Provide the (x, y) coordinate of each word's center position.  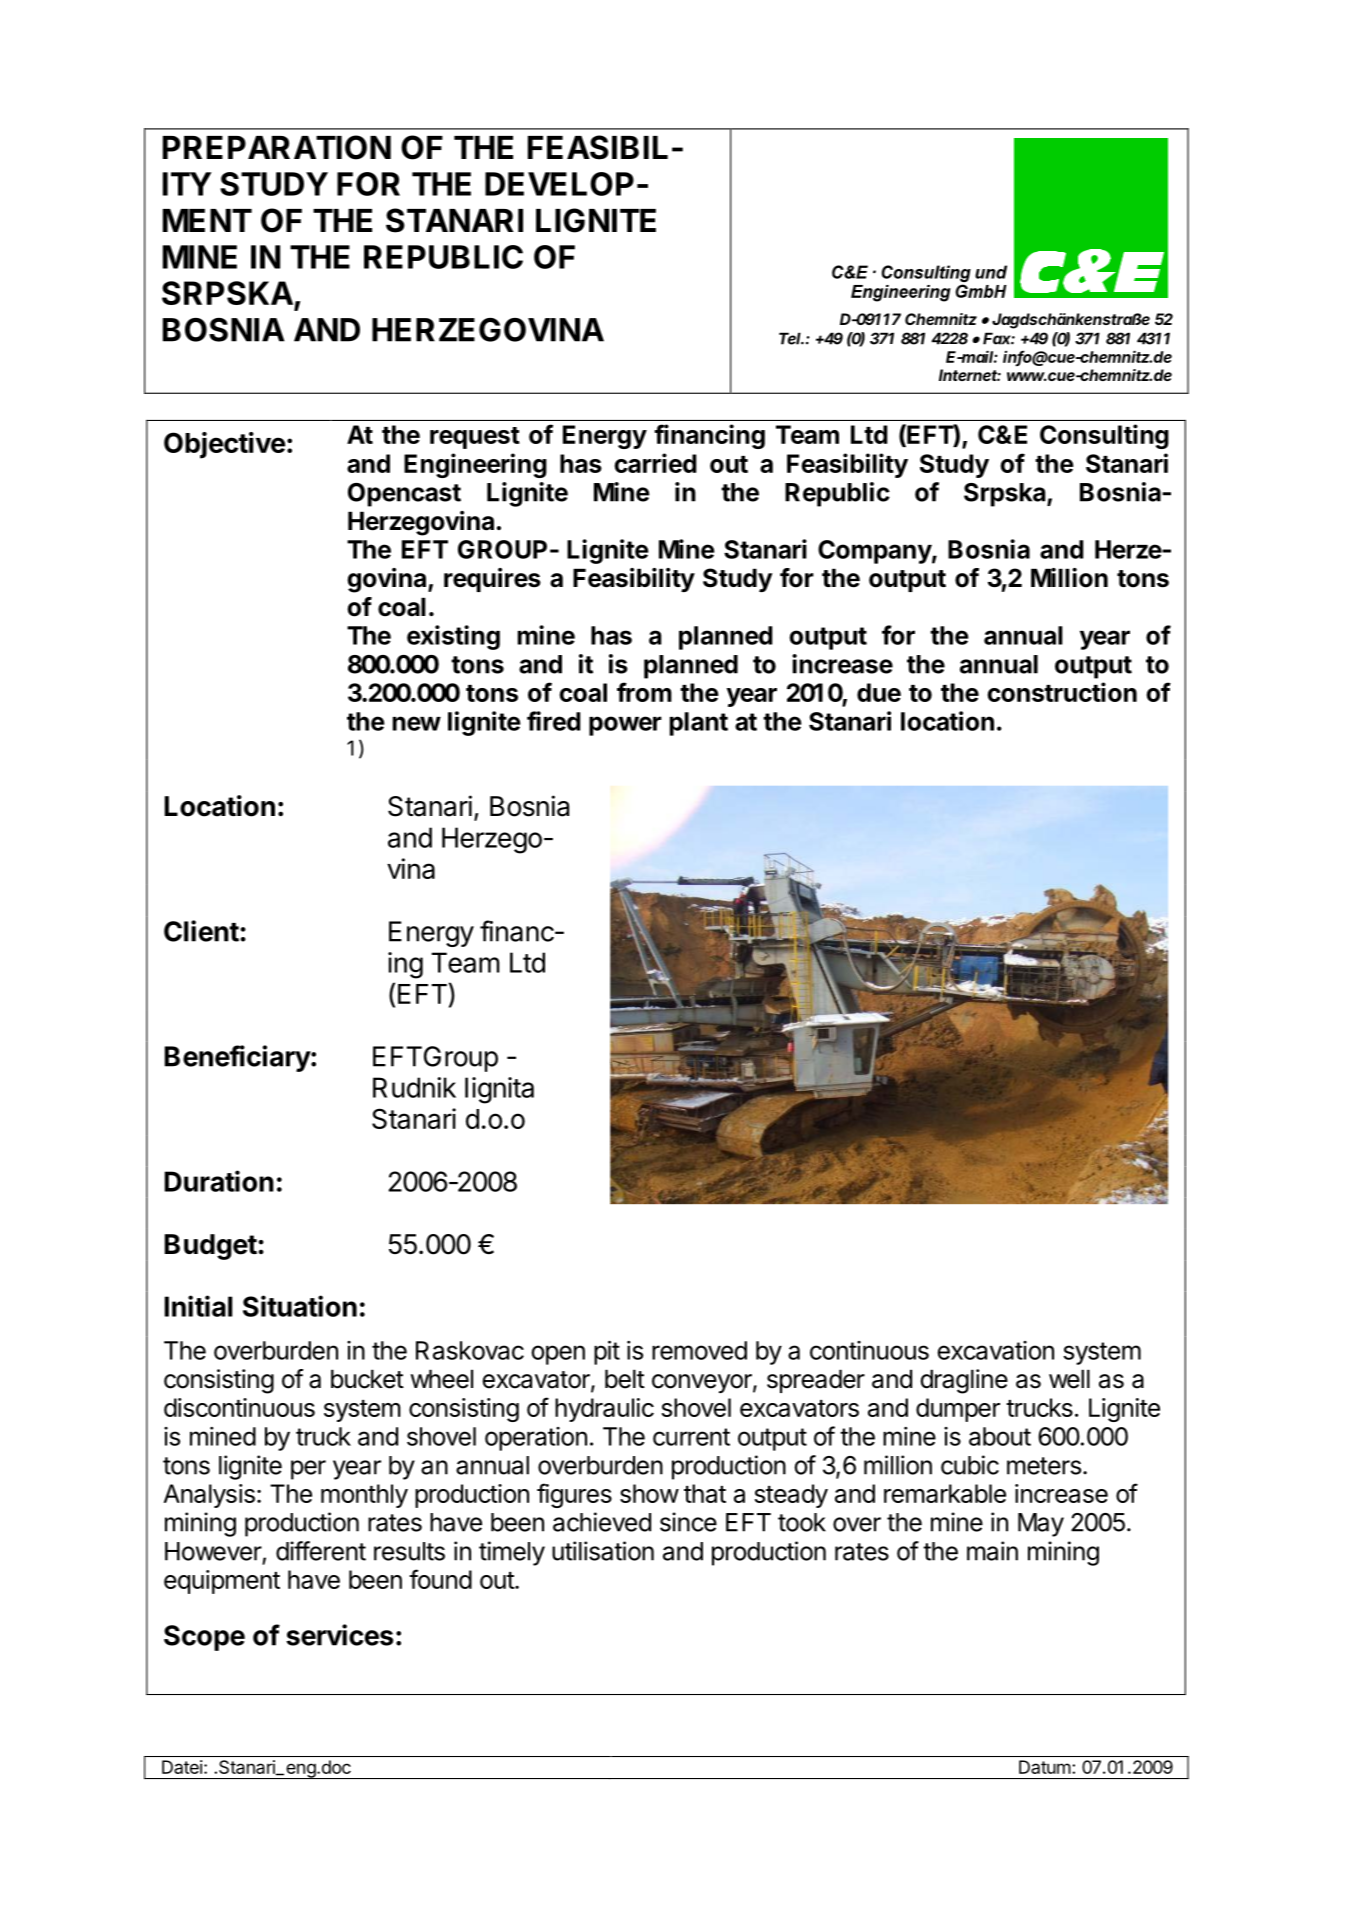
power (625, 726)
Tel (791, 338)
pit (607, 1352)
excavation (996, 1350)
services (339, 1635)
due (879, 692)
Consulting (1104, 436)
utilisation (603, 1551)
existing (453, 637)
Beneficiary (238, 1058)
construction (1062, 692)
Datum (1045, 1767)
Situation (300, 1306)
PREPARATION (277, 147)
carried (656, 463)
